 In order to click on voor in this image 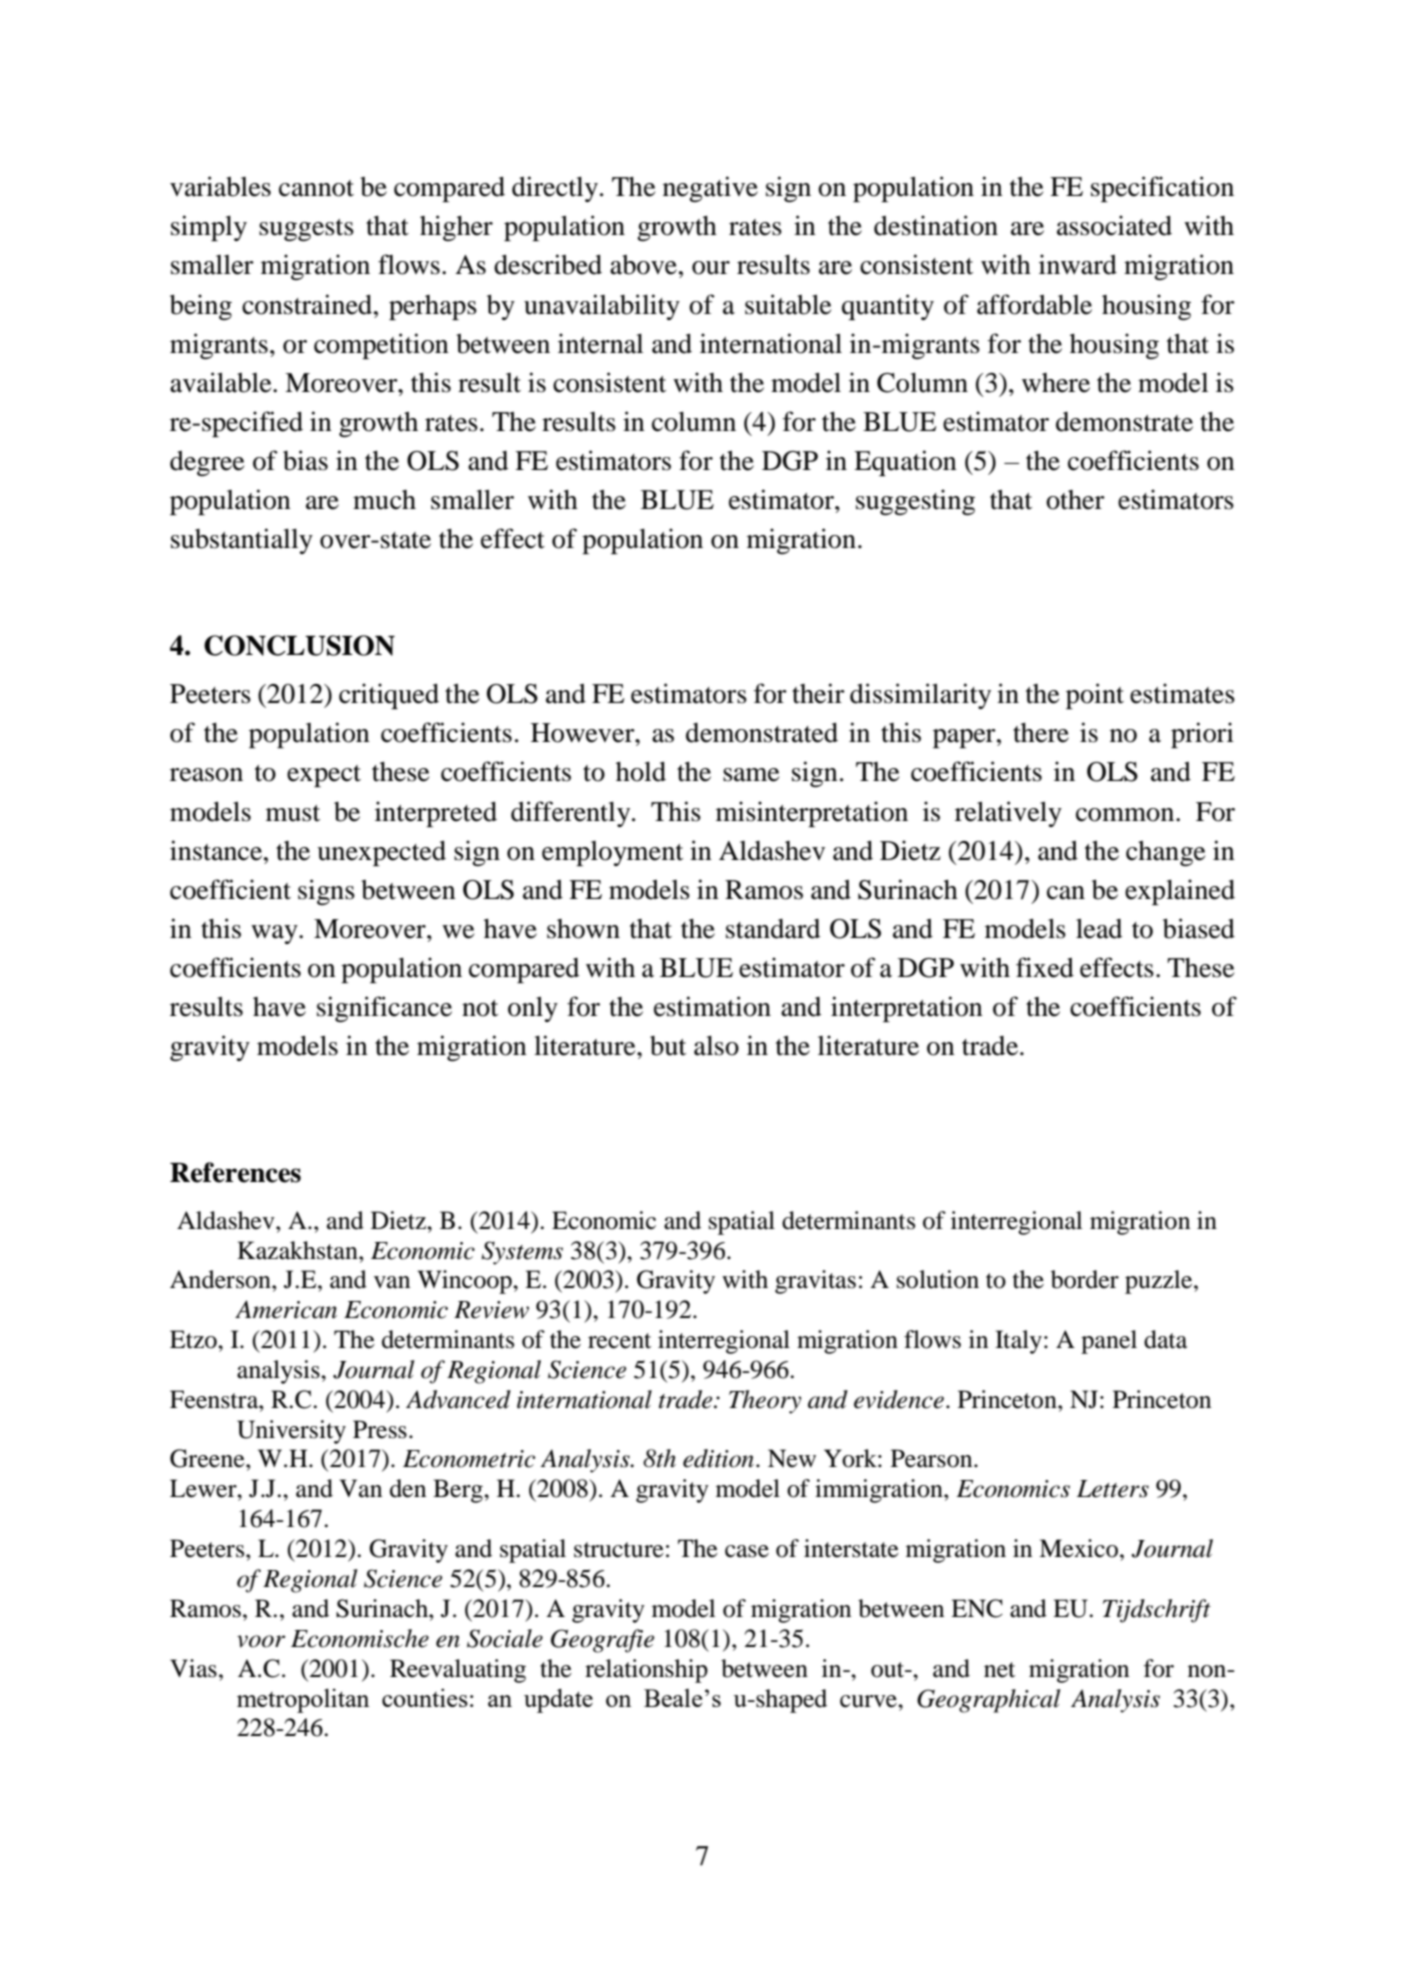, I will do `click(261, 1641)`.
